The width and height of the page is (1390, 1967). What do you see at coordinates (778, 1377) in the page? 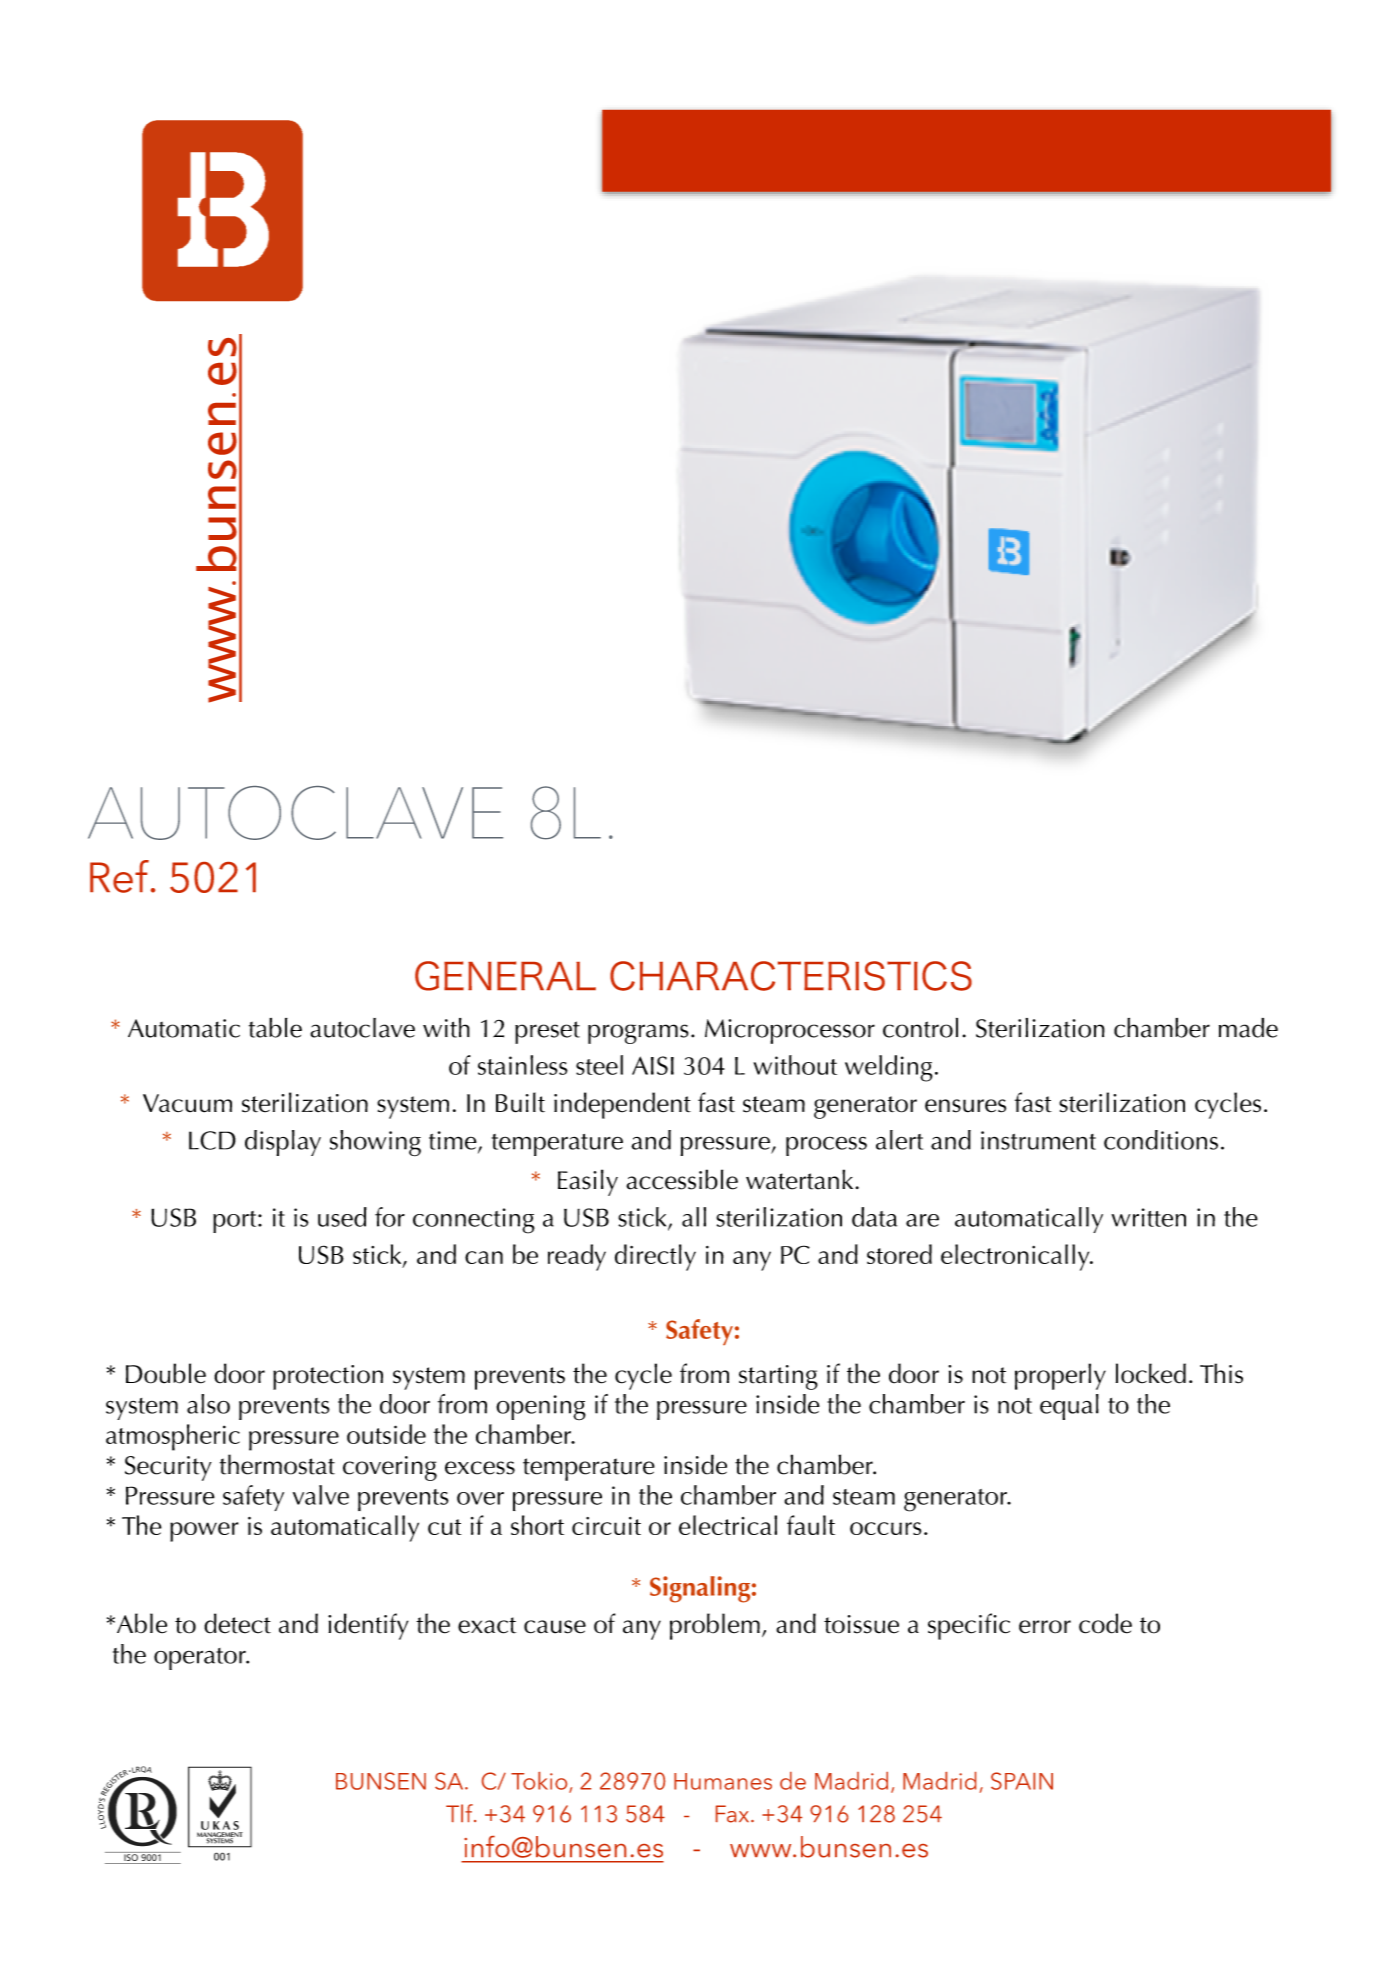
I see `starting` at bounding box center [778, 1377].
